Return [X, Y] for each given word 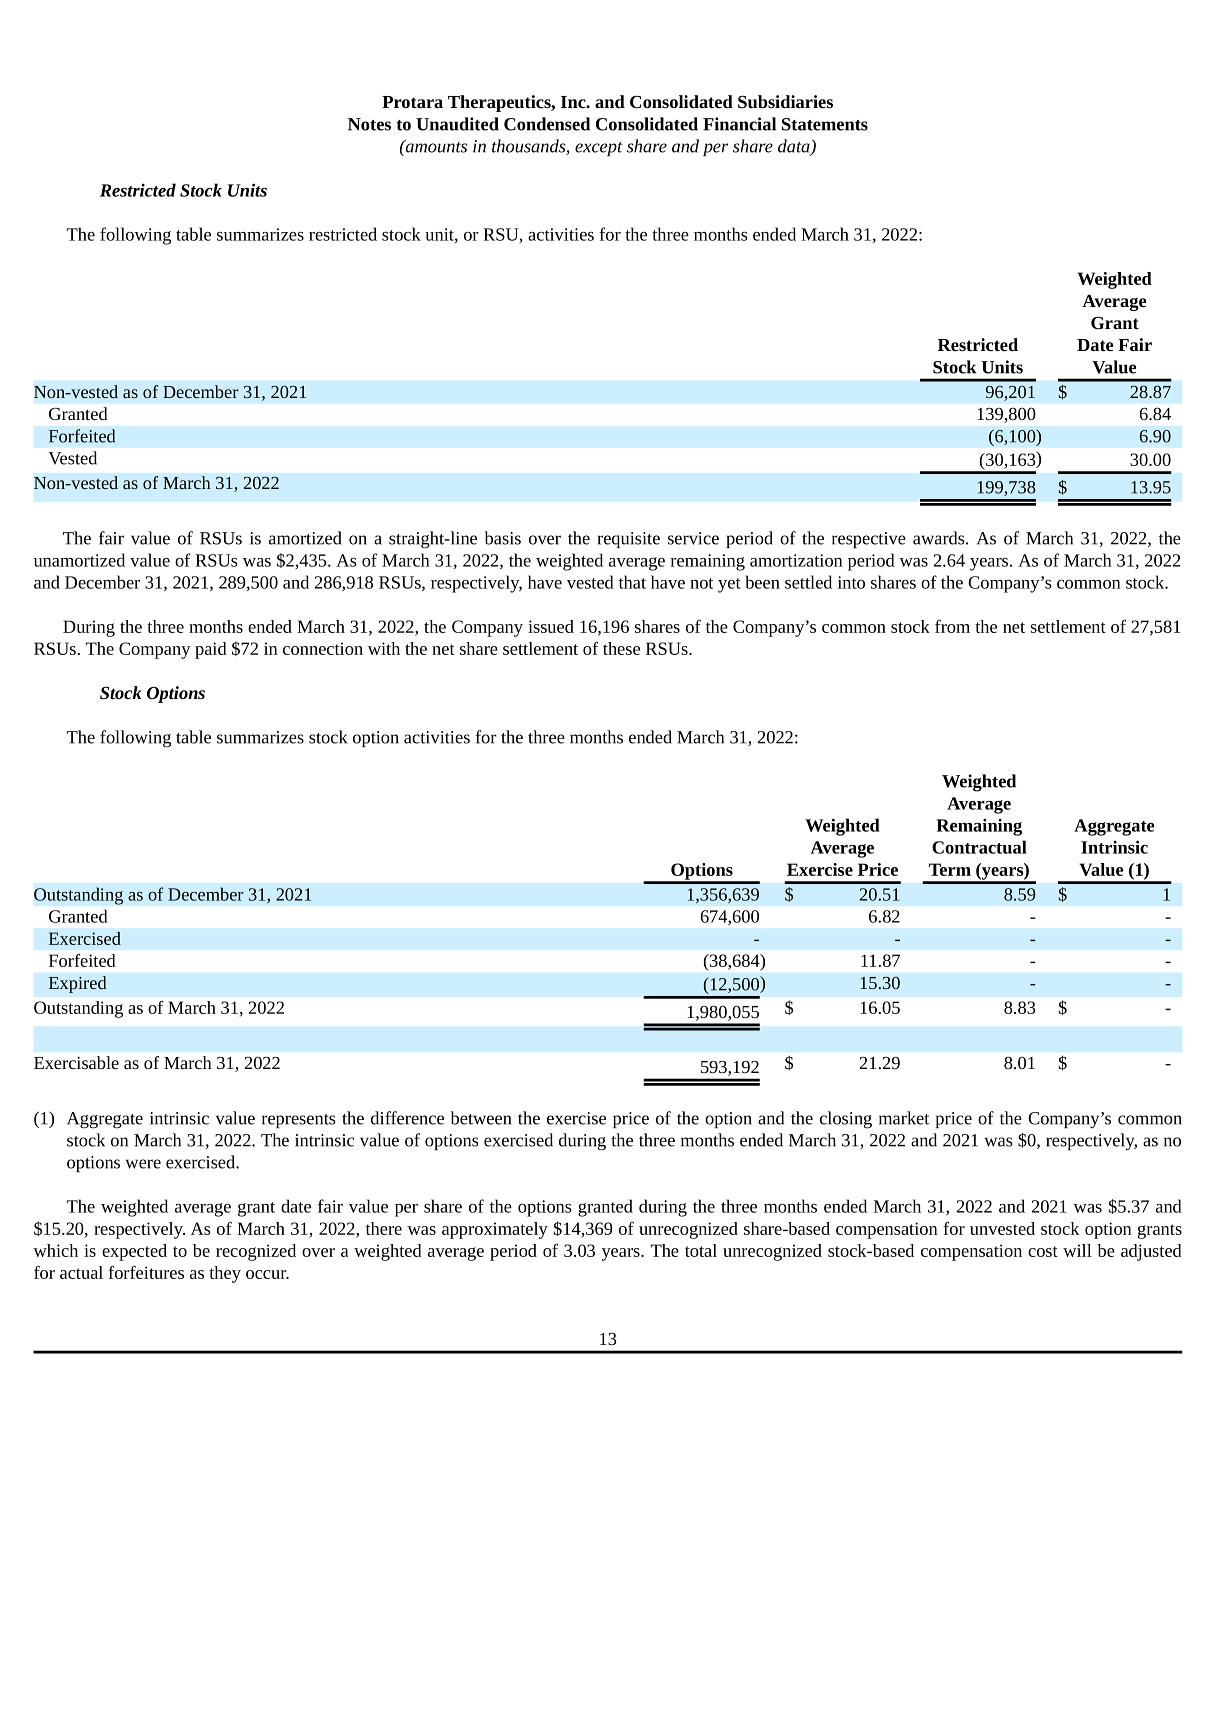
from [952, 626]
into [851, 582]
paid [211, 650]
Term [950, 869]
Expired [78, 984]
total [701, 1250]
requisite [629, 540]
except [599, 149]
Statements [825, 124]
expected [134, 1252]
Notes [369, 124]
